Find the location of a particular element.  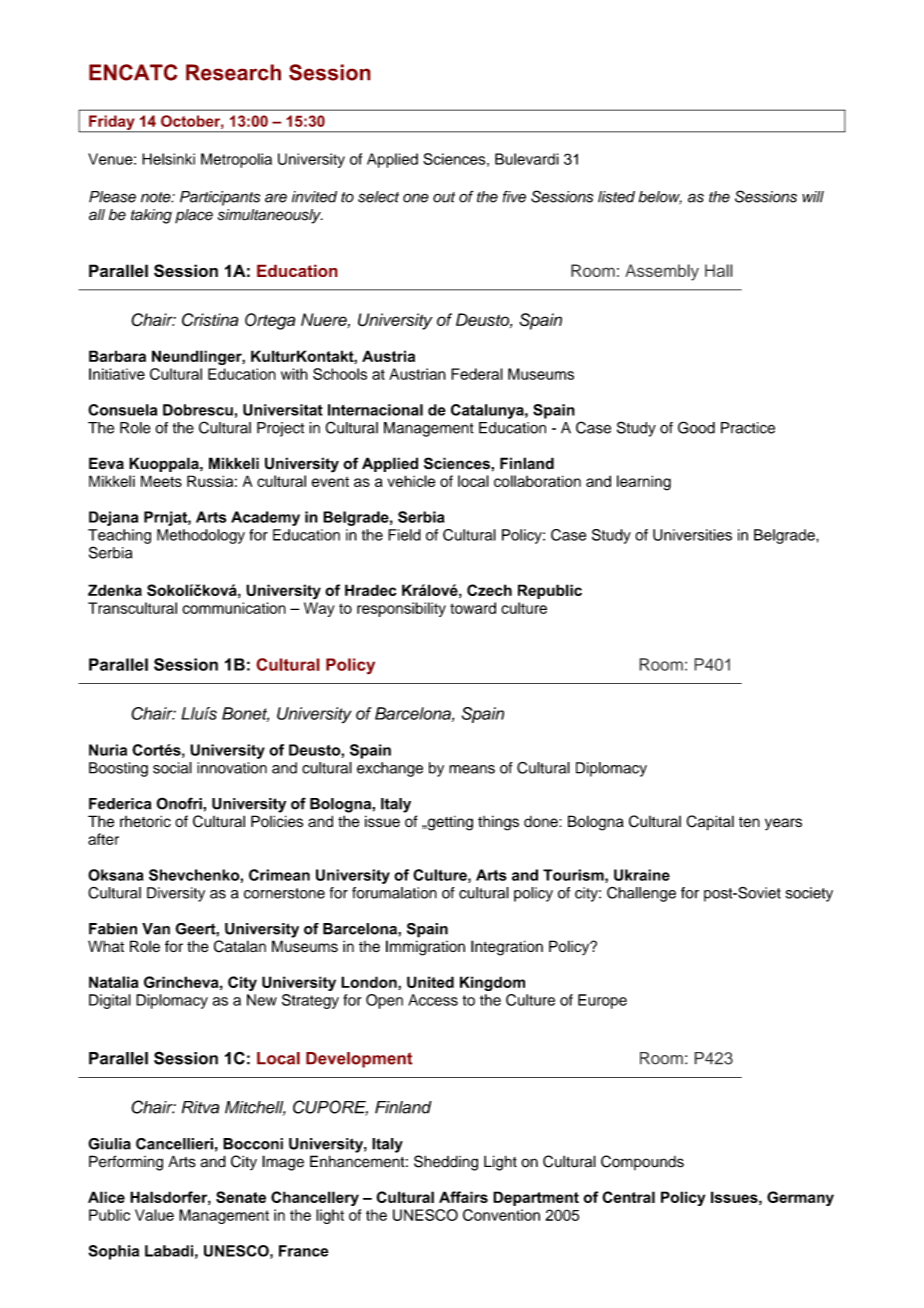

Affairs is located at coordinates (463, 1197).
